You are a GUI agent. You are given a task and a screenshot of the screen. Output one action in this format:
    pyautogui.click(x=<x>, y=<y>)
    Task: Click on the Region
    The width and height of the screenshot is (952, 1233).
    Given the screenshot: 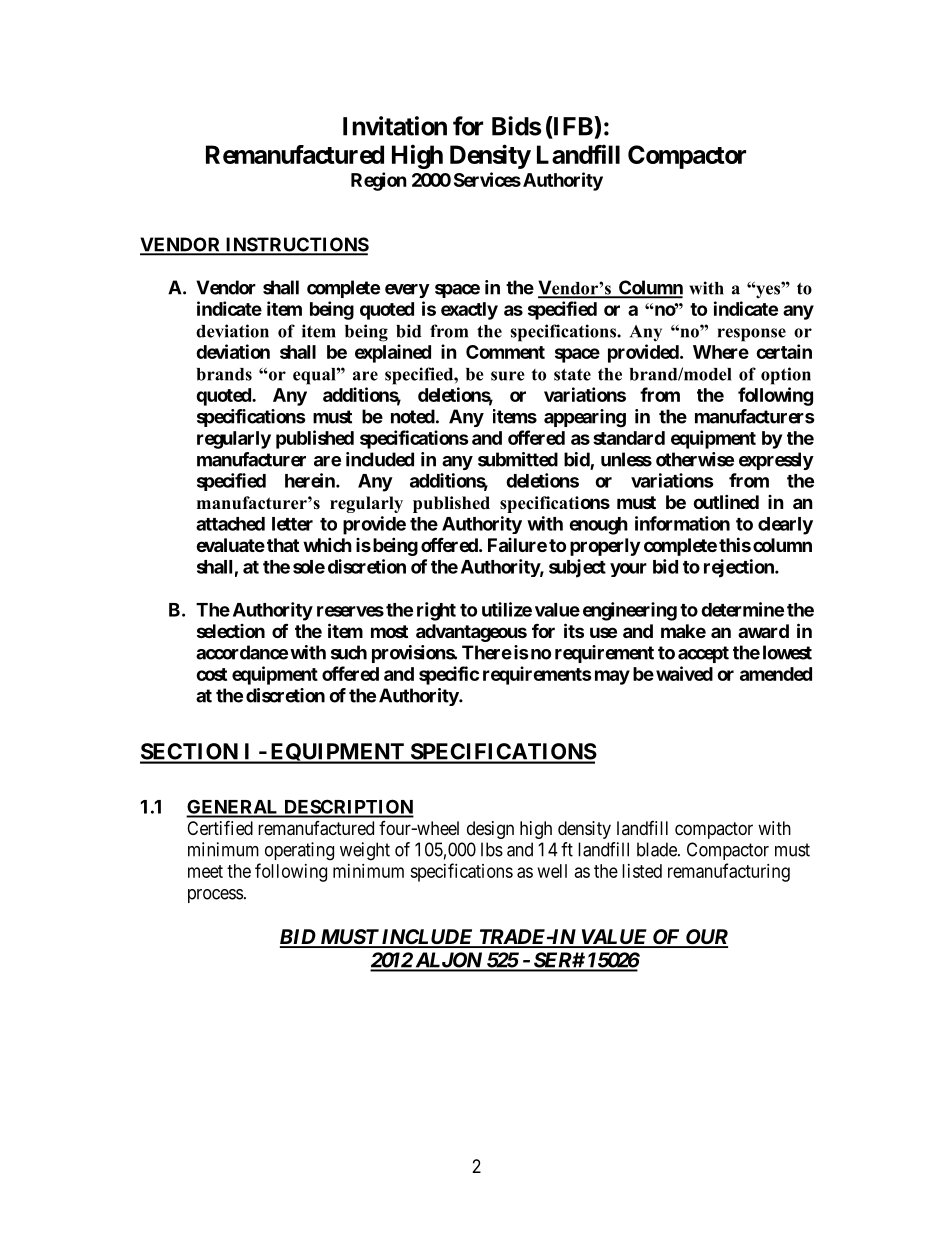 What is the action you would take?
    pyautogui.click(x=379, y=181)
